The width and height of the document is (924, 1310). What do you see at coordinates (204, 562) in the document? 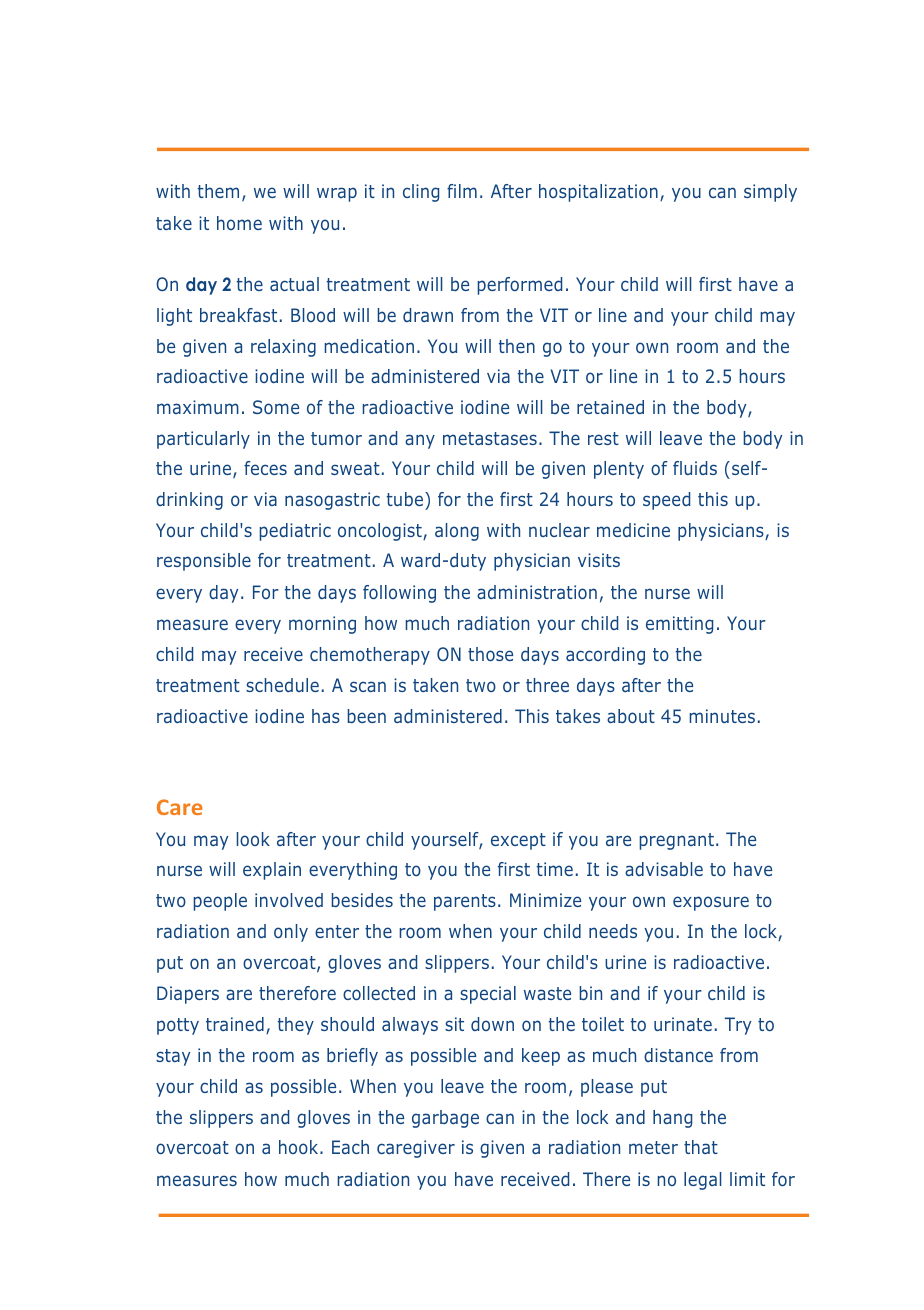
I see `responsible` at bounding box center [204, 562].
